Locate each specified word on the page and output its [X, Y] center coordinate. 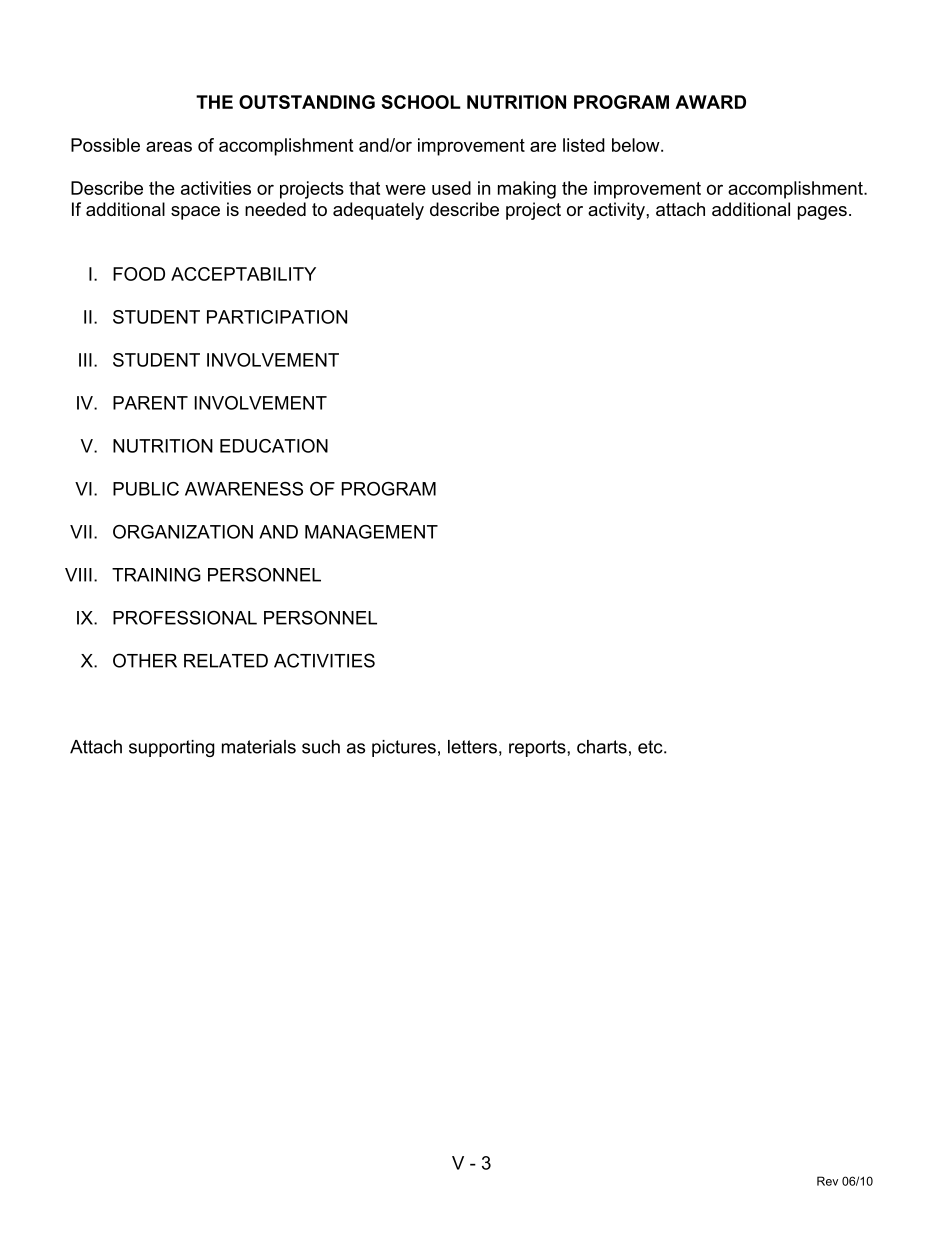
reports [538, 748]
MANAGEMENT [371, 532]
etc [651, 747]
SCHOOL [421, 102]
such [321, 747]
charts [602, 747]
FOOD [139, 274]
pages [822, 213]
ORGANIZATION [183, 532]
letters [472, 747]
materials [259, 747]
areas [169, 146]
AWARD [710, 102]
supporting [172, 748]
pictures [404, 748]
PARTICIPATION [277, 317]
